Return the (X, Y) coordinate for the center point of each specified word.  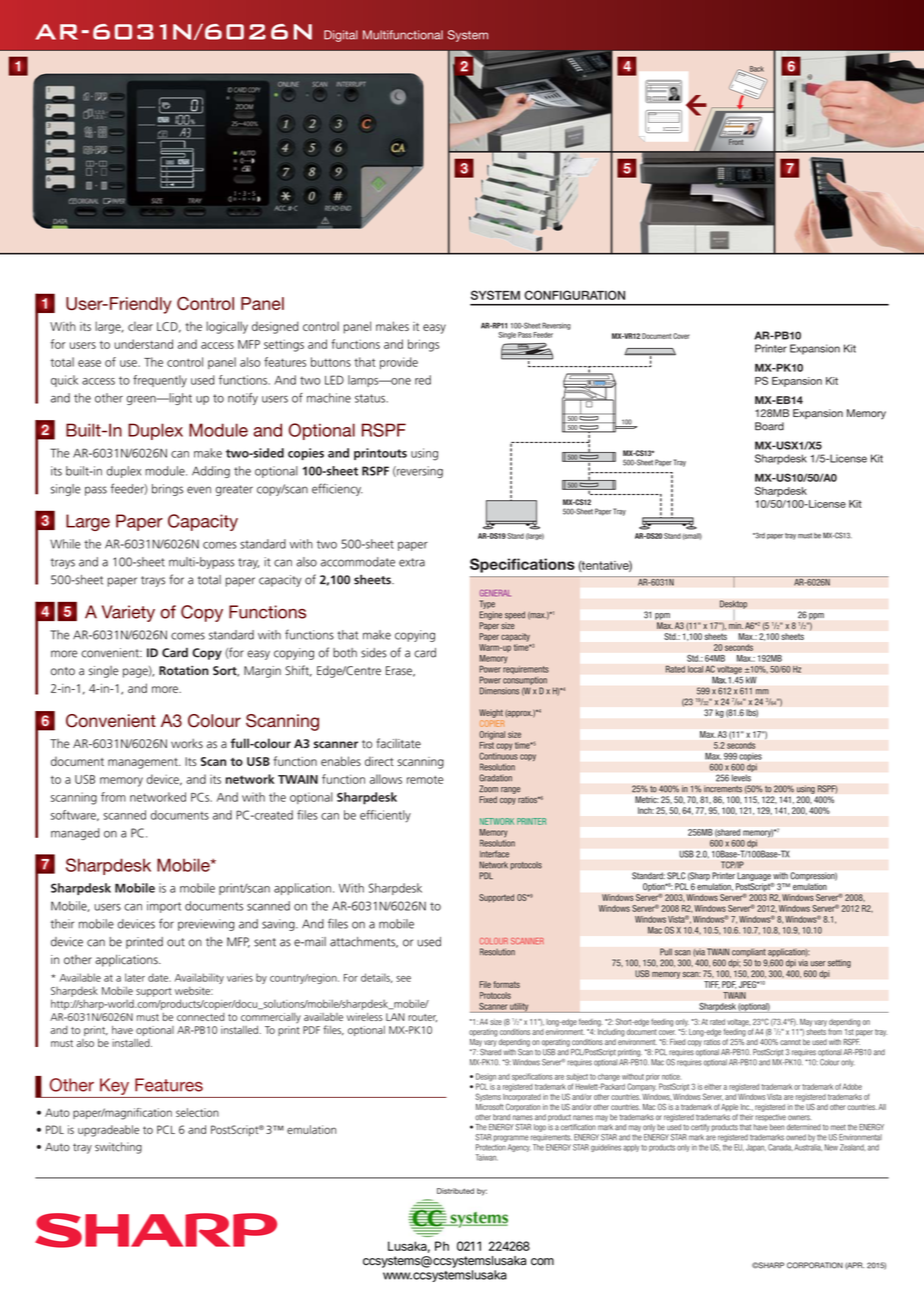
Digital (341, 36)
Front (735, 141)
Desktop (733, 605)
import (164, 907)
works (187, 744)
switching (118, 1148)
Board (769, 426)
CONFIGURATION (574, 295)
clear (140, 326)
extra (412, 562)
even (199, 490)
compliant (749, 952)
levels (741, 778)
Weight (491, 713)
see (403, 979)
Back (756, 70)
